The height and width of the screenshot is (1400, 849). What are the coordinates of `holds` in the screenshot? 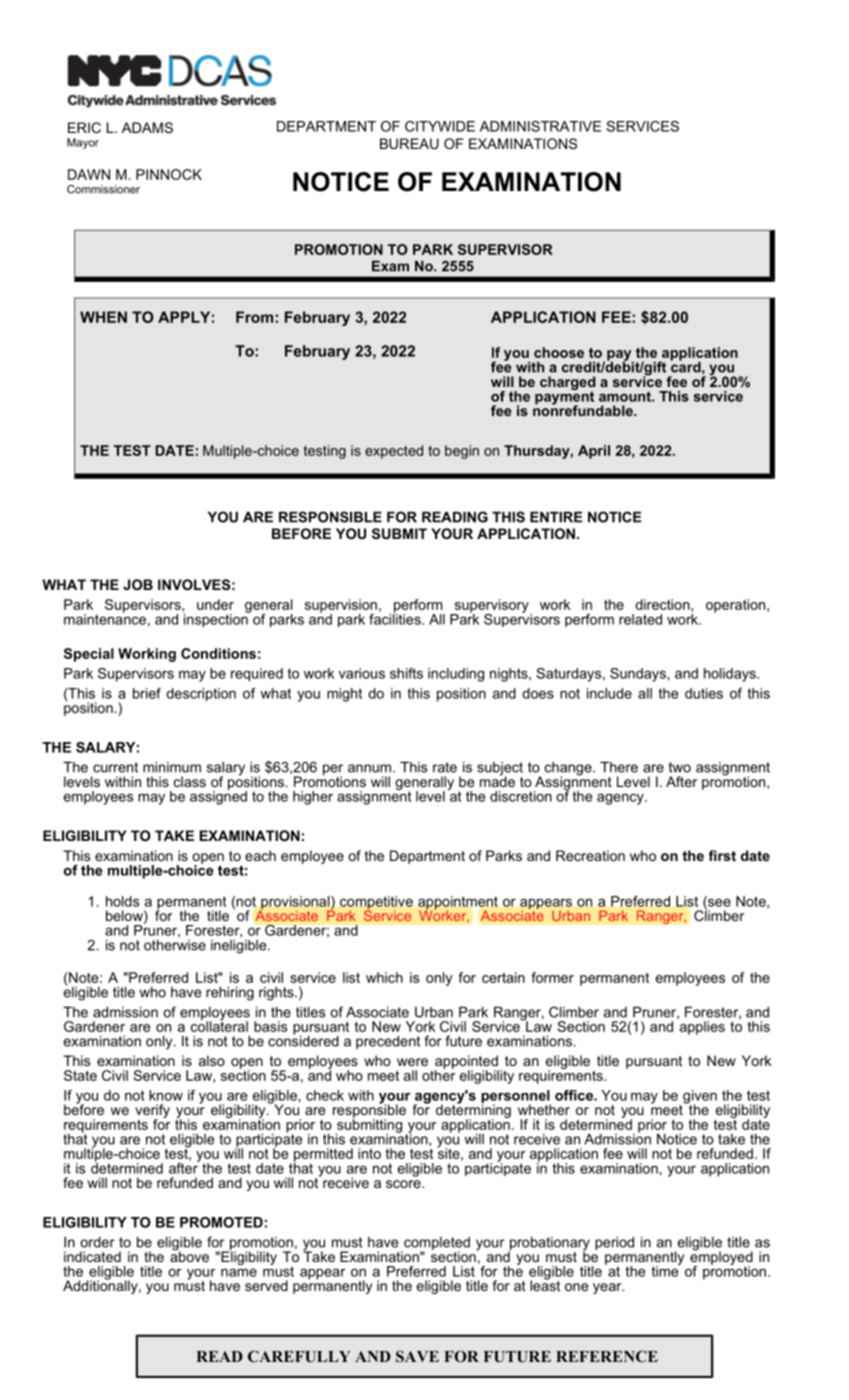 It's located at (122, 901).
